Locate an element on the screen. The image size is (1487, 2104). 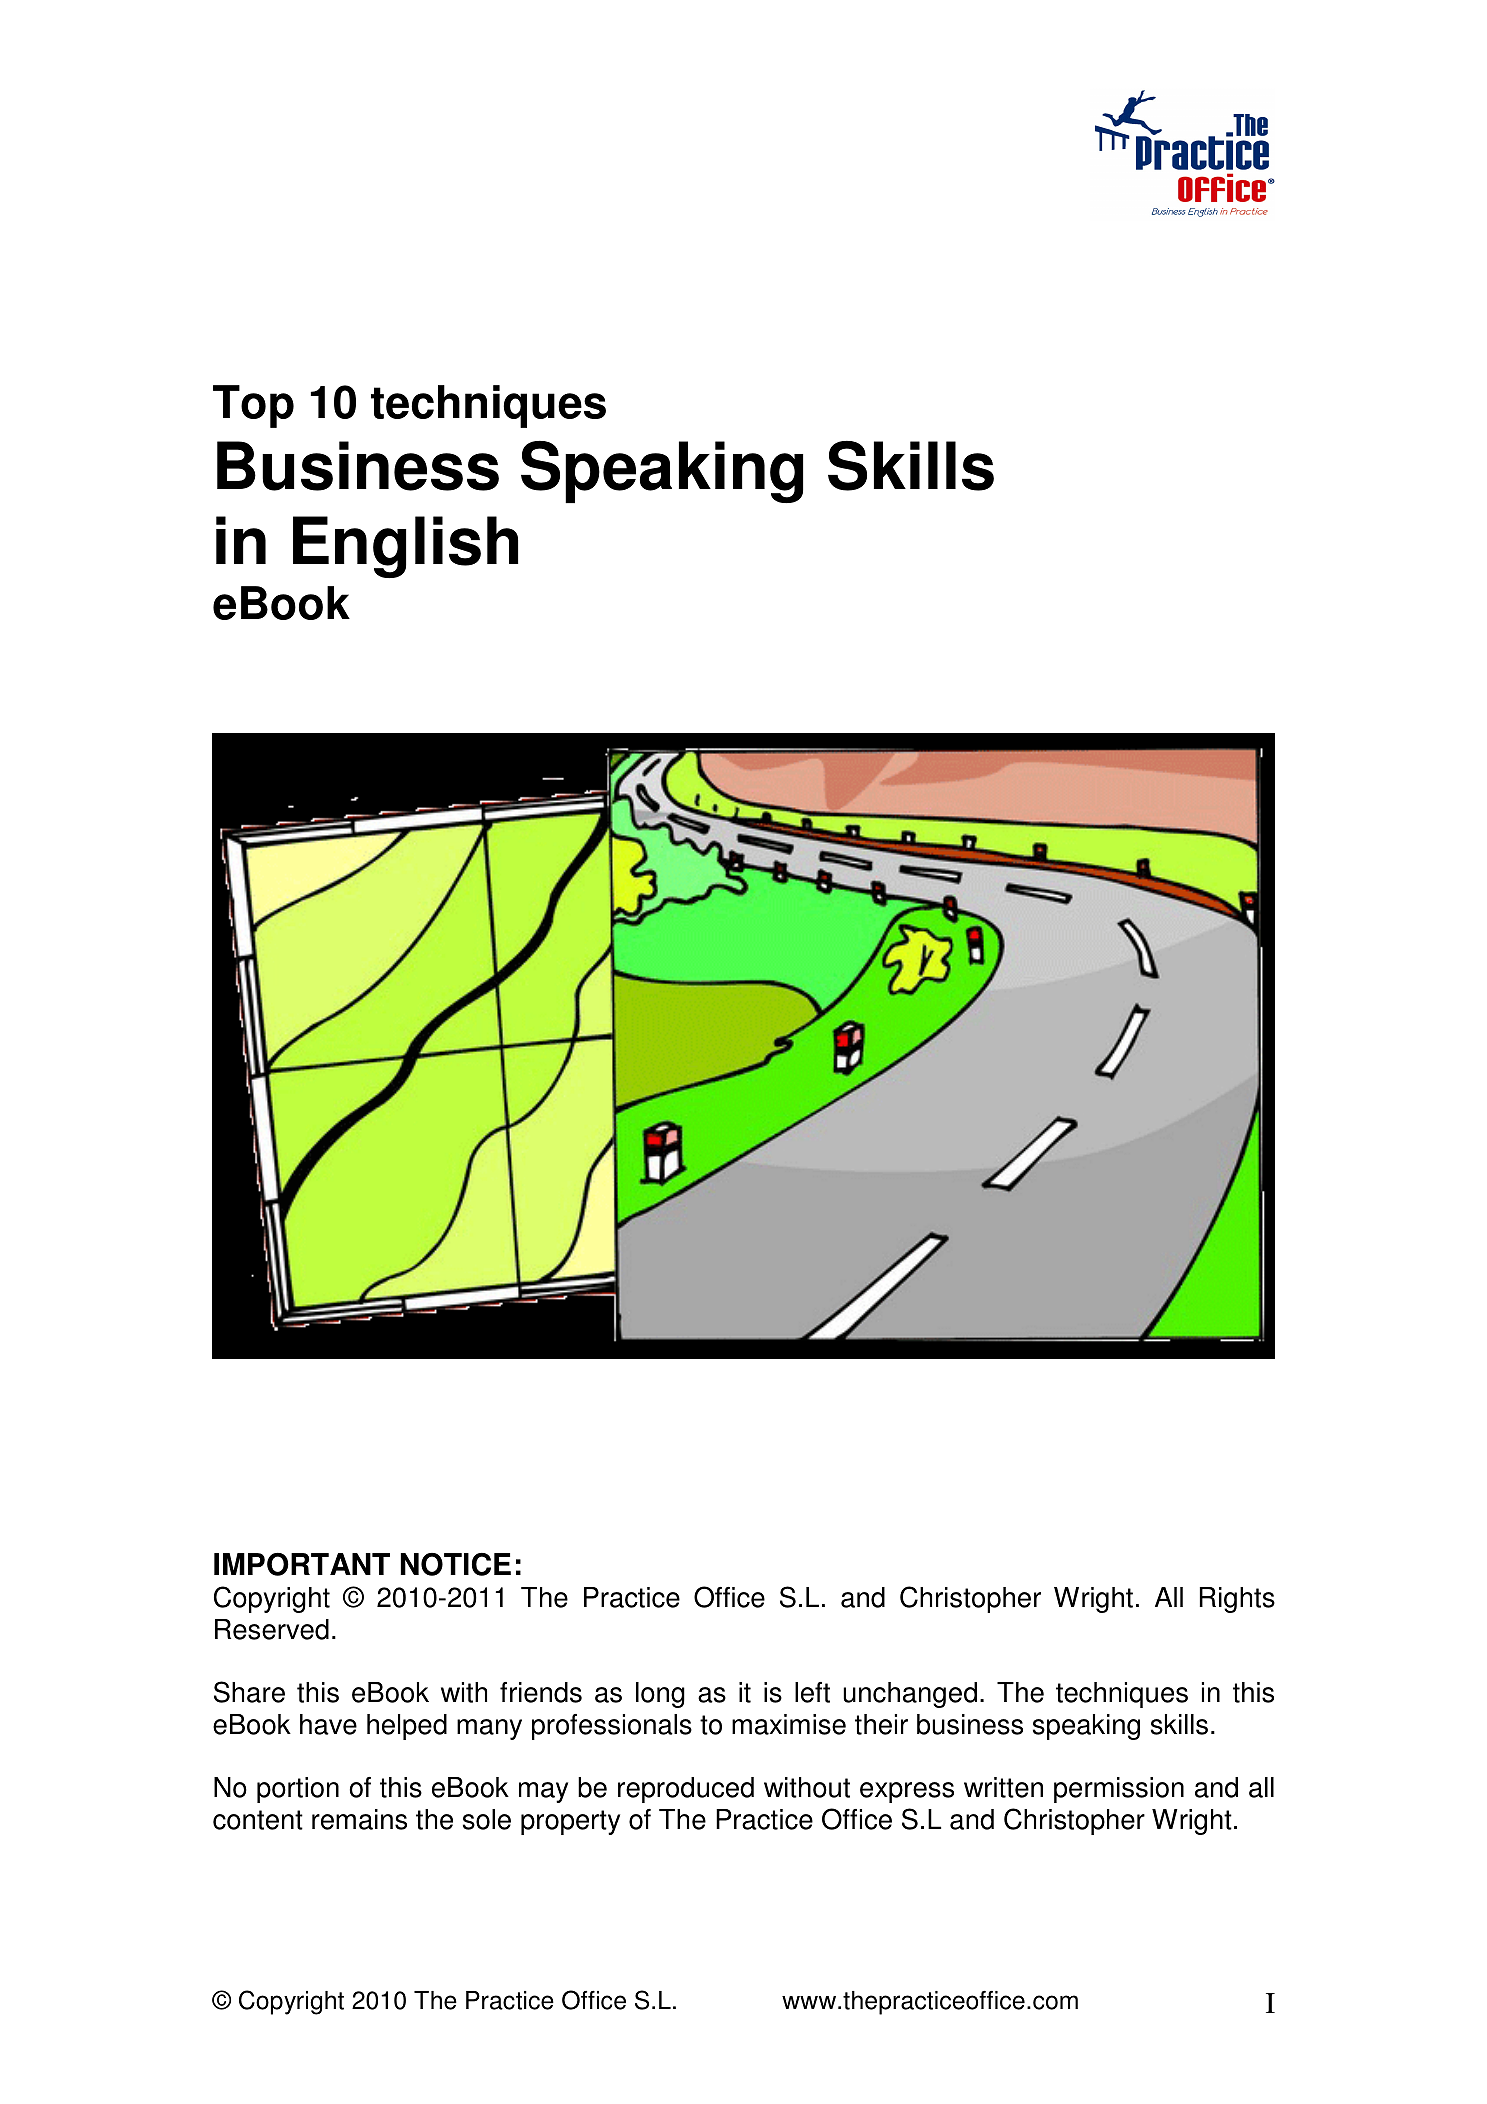
Reserved is located at coordinates (272, 1629).
